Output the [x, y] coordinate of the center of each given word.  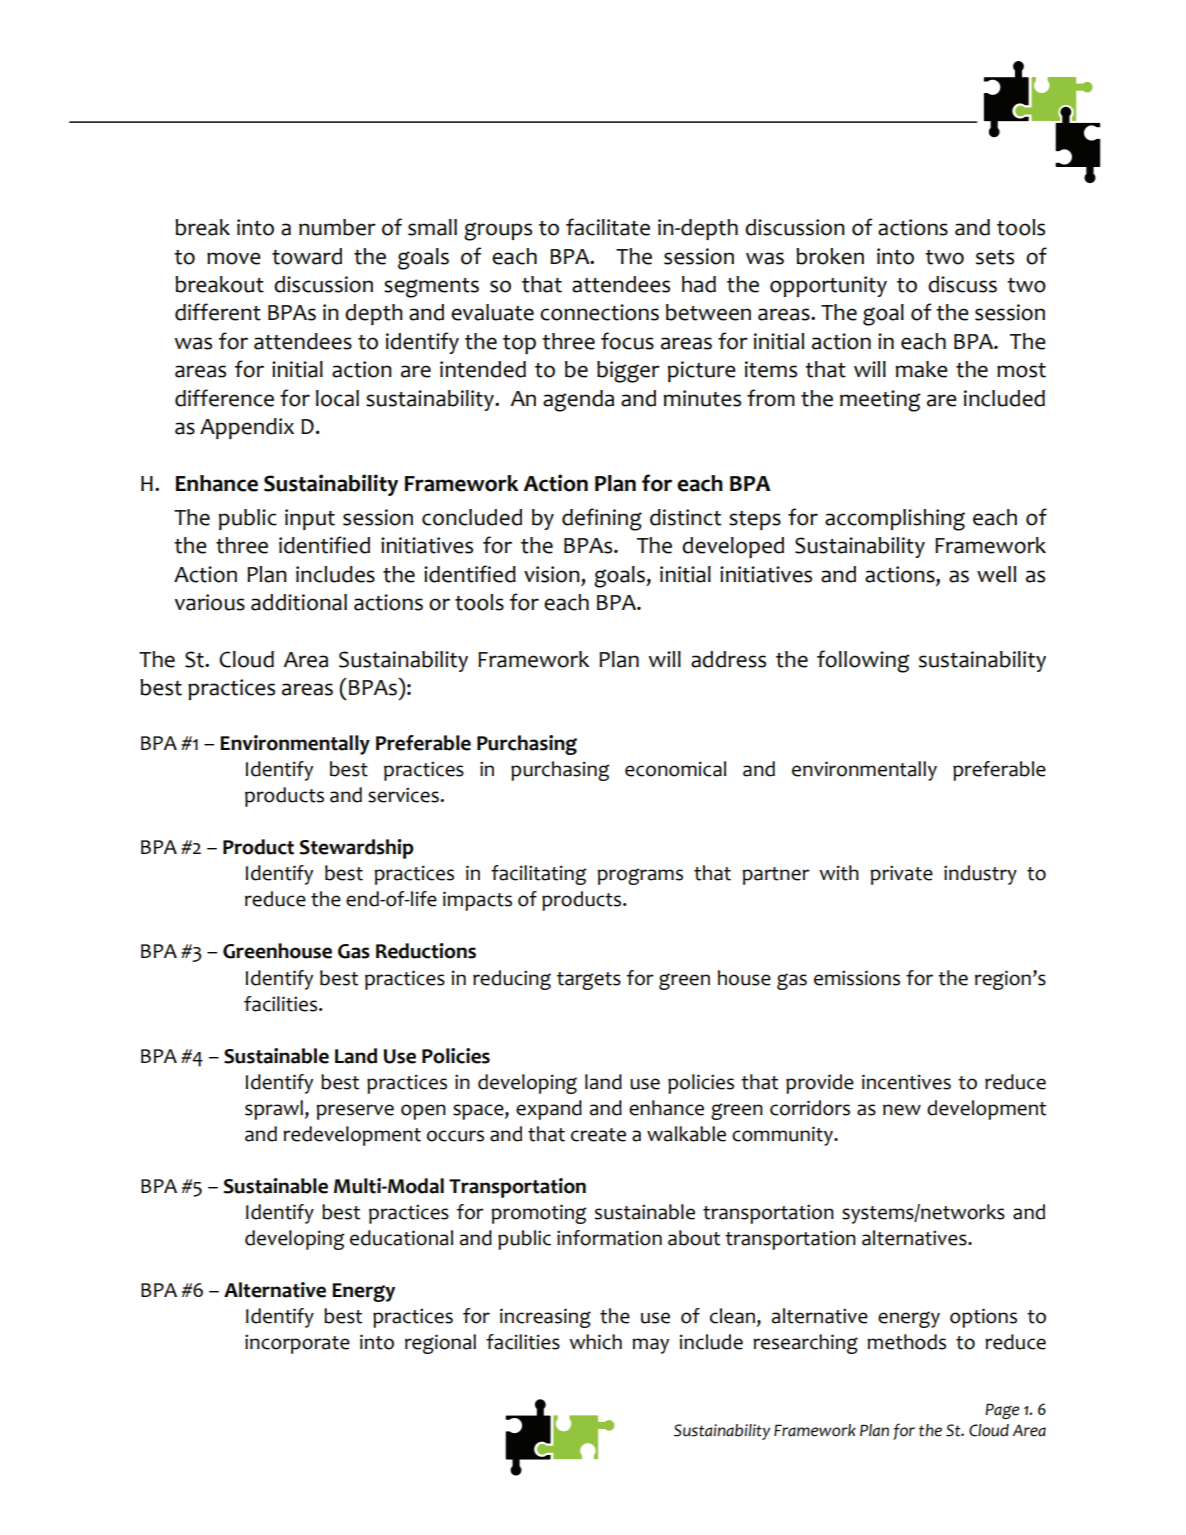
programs [640, 876]
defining [602, 519]
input [310, 519]
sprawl [274, 1110]
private [901, 875]
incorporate [297, 1344]
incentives [906, 1082]
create [598, 1135]
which [595, 1342]
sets [995, 257]
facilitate [608, 227]
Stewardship [356, 849]
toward [307, 256]
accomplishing [895, 520]
